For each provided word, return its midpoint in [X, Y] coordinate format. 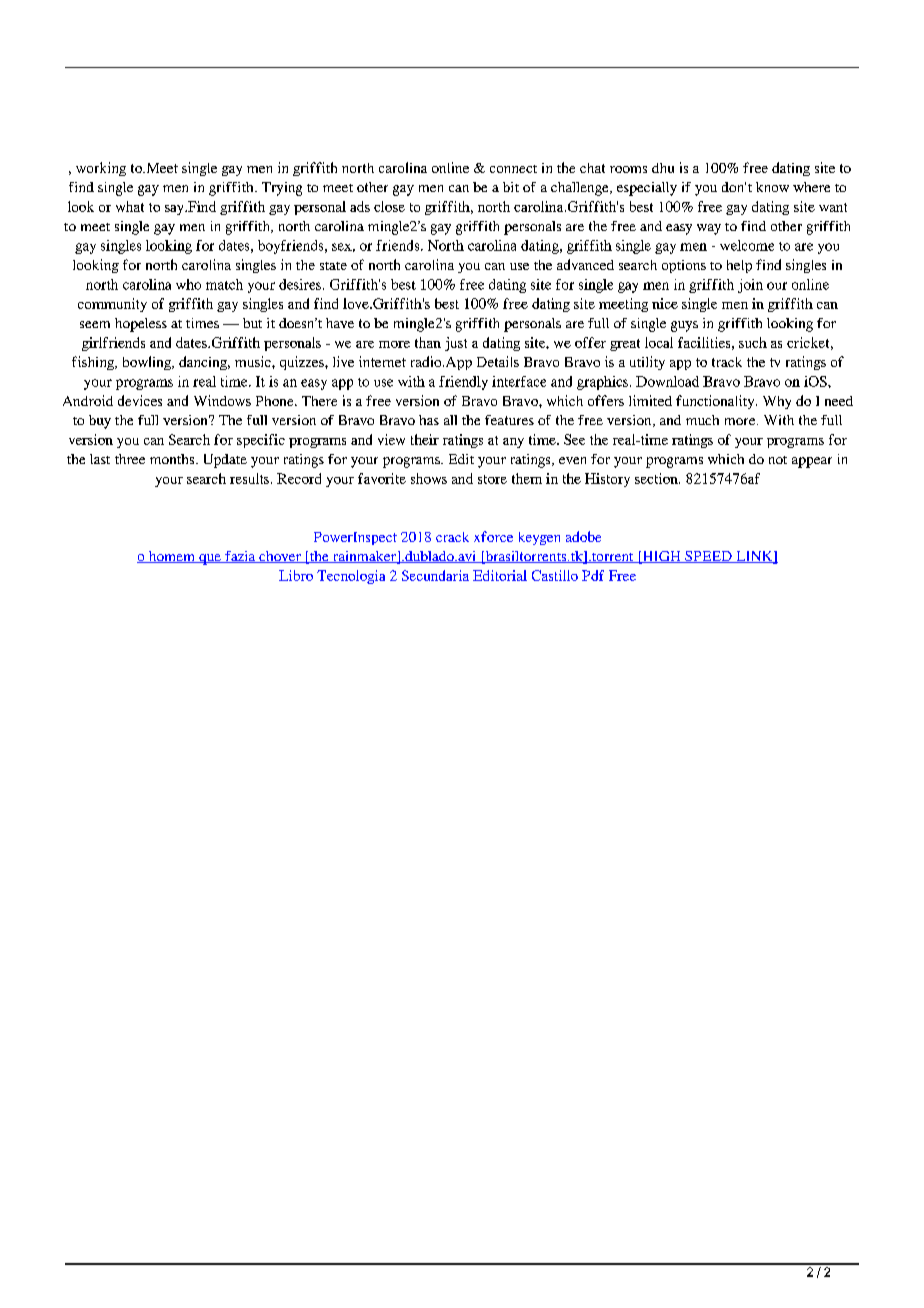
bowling [148, 363]
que [210, 559]
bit [511, 187]
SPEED [708, 557]
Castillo [555, 575]
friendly [463, 383]
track [727, 362]
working [101, 169]
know [772, 187]
